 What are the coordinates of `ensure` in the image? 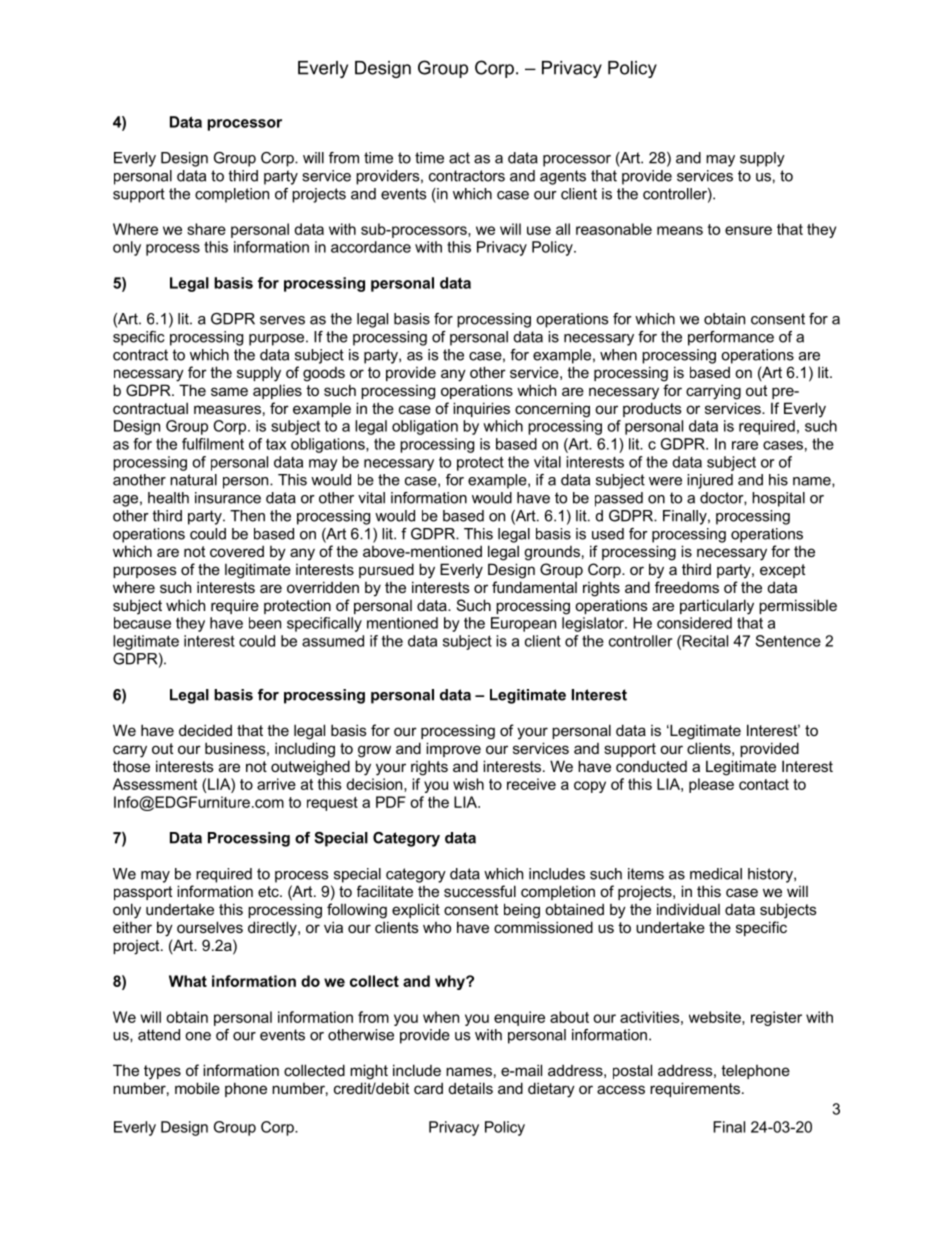 It's located at (748, 230).
